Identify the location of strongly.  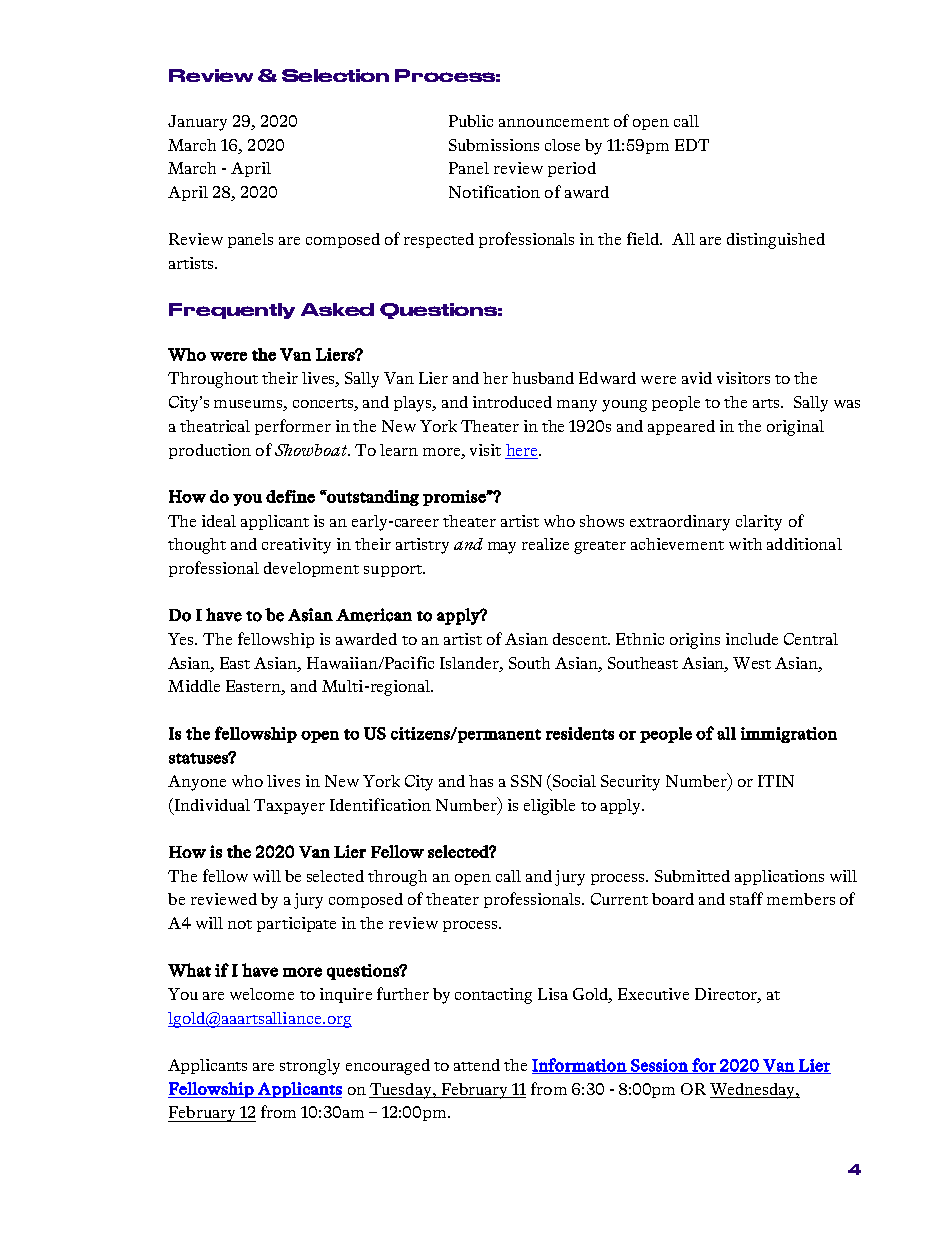
(310, 1067).
